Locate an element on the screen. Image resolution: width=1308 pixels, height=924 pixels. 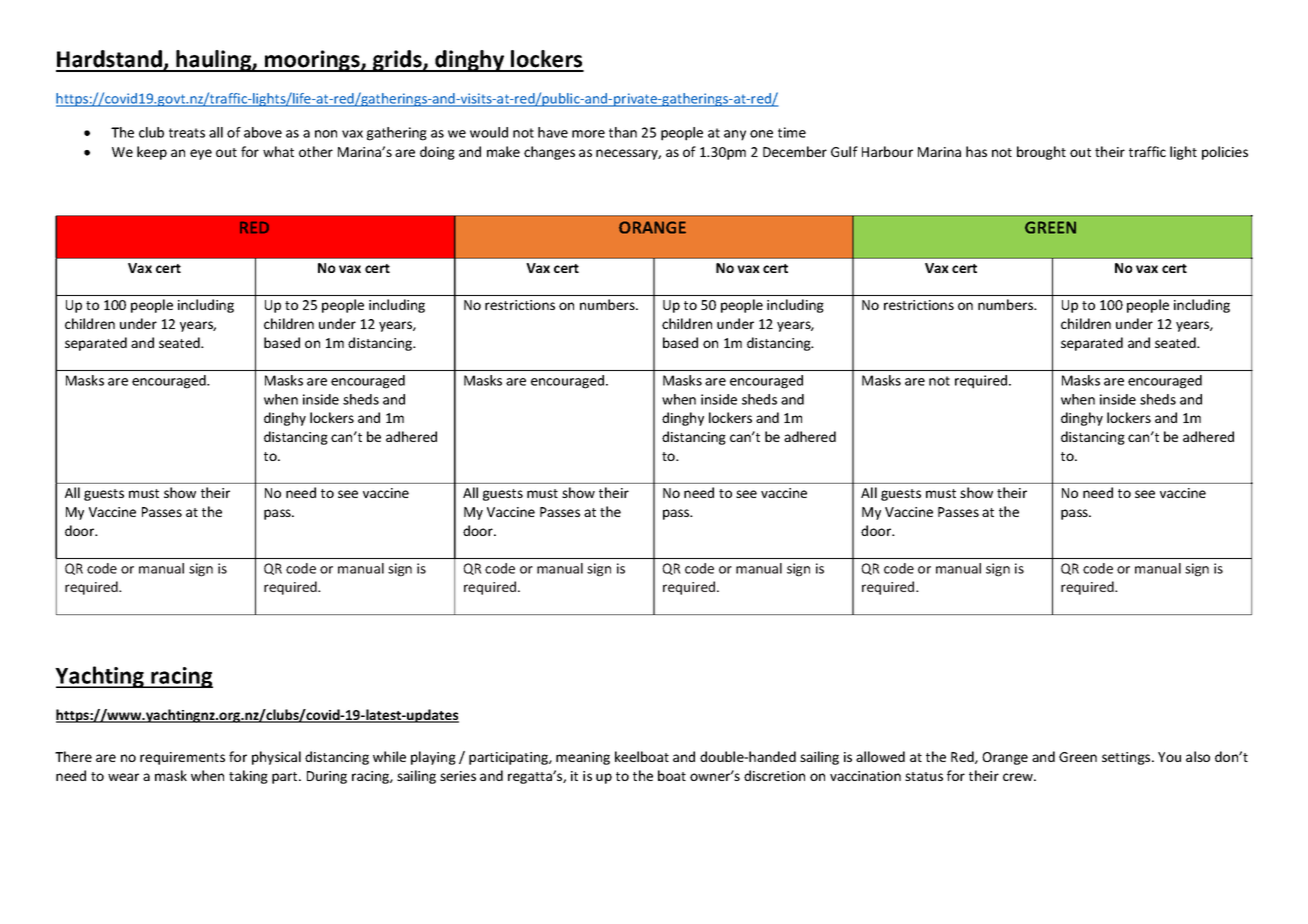
than is located at coordinates (623, 132).
